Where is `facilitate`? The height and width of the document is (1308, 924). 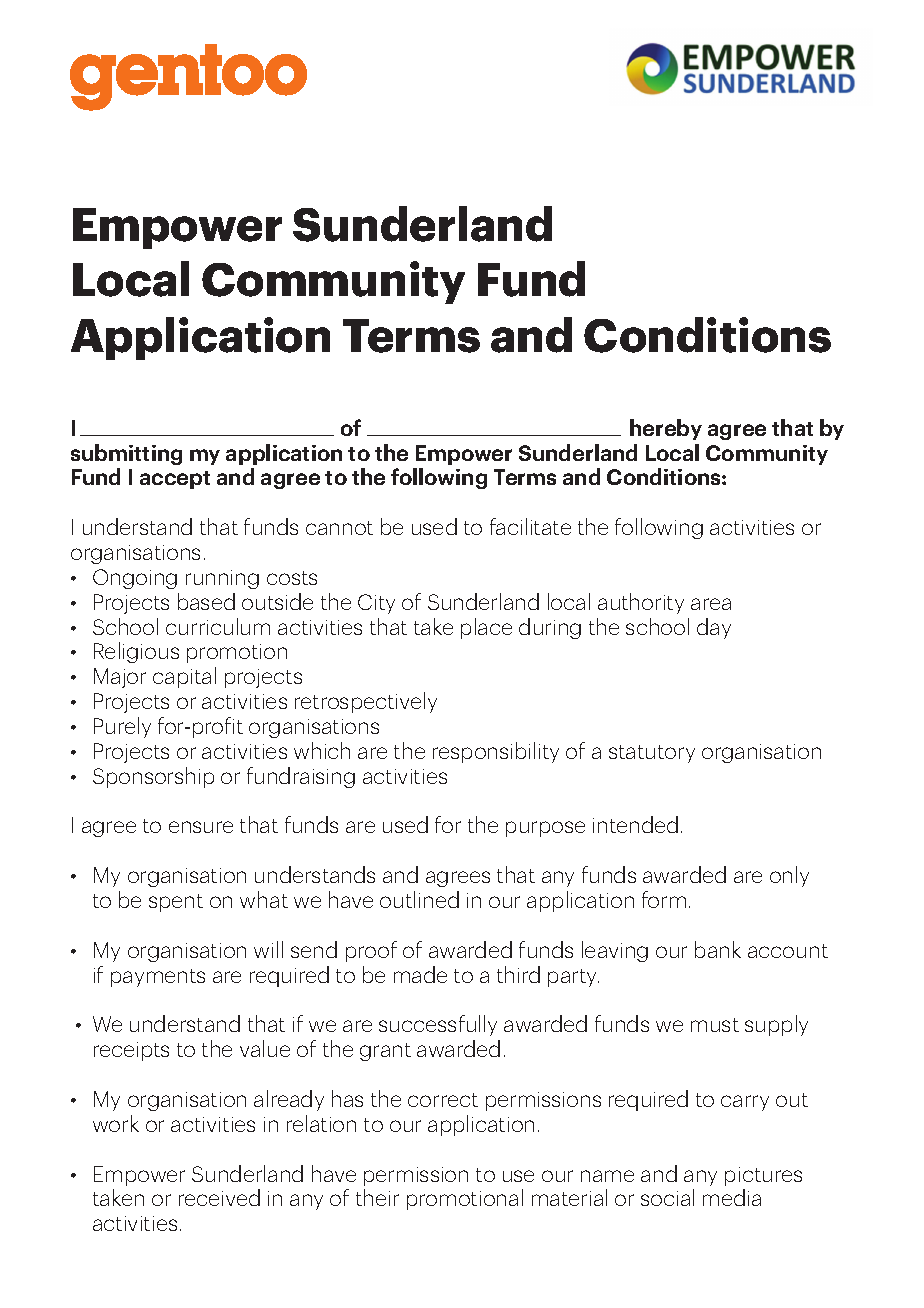
facilitate is located at coordinates (530, 526).
